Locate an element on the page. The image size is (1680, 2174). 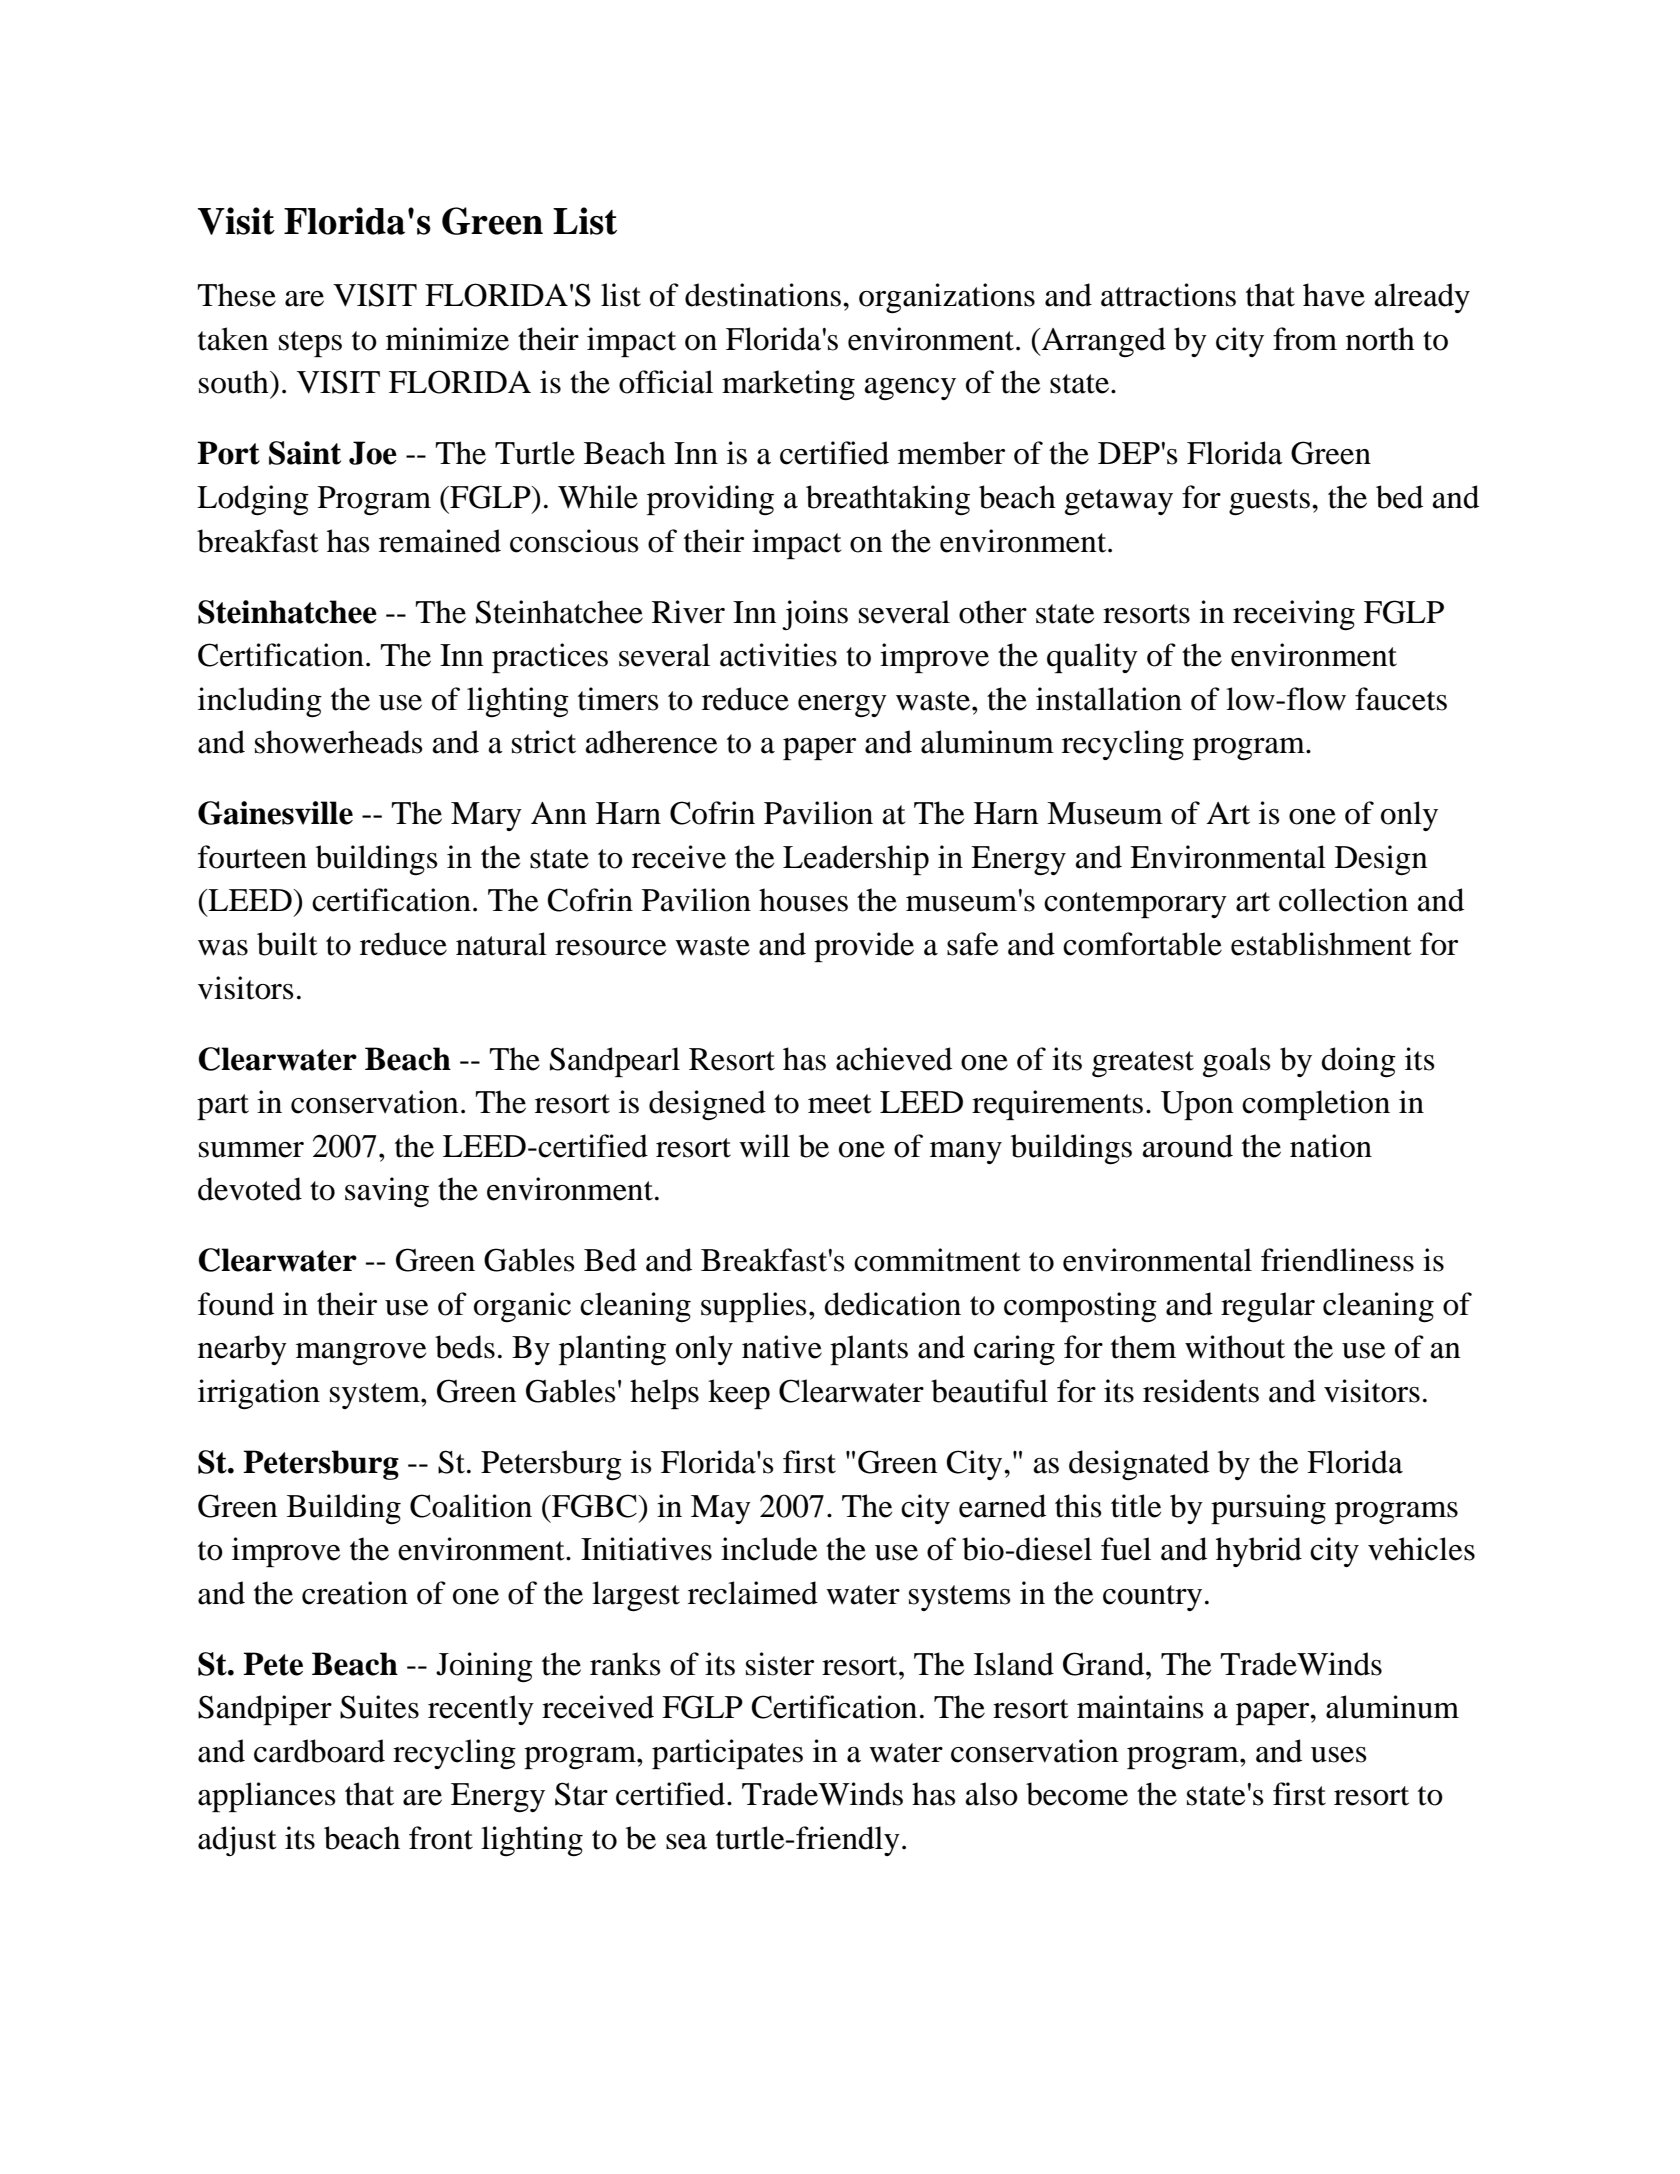
Gainesville is located at coordinates (275, 813).
